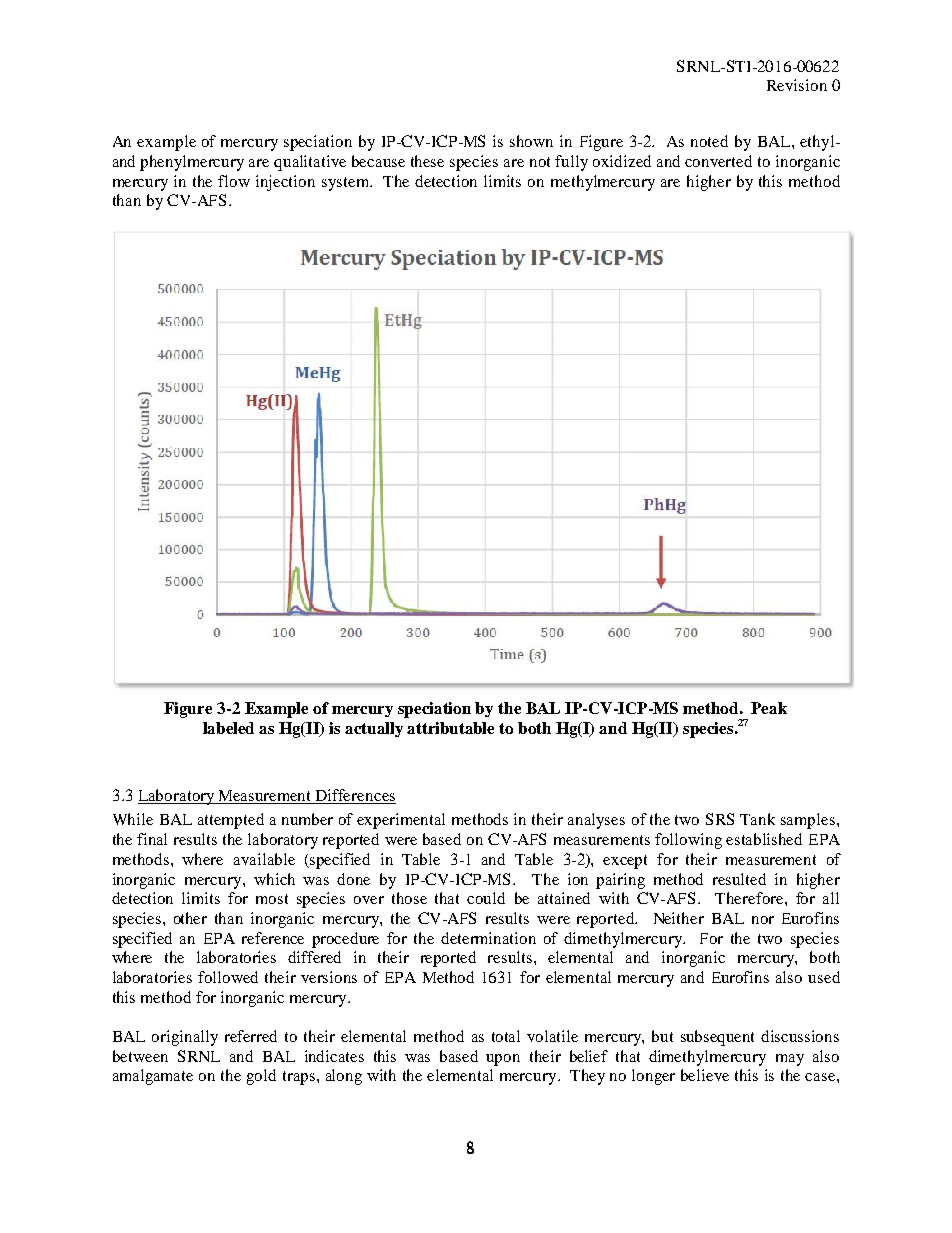 This document has height=1233, width=952. I want to click on originally, so click(185, 1038).
